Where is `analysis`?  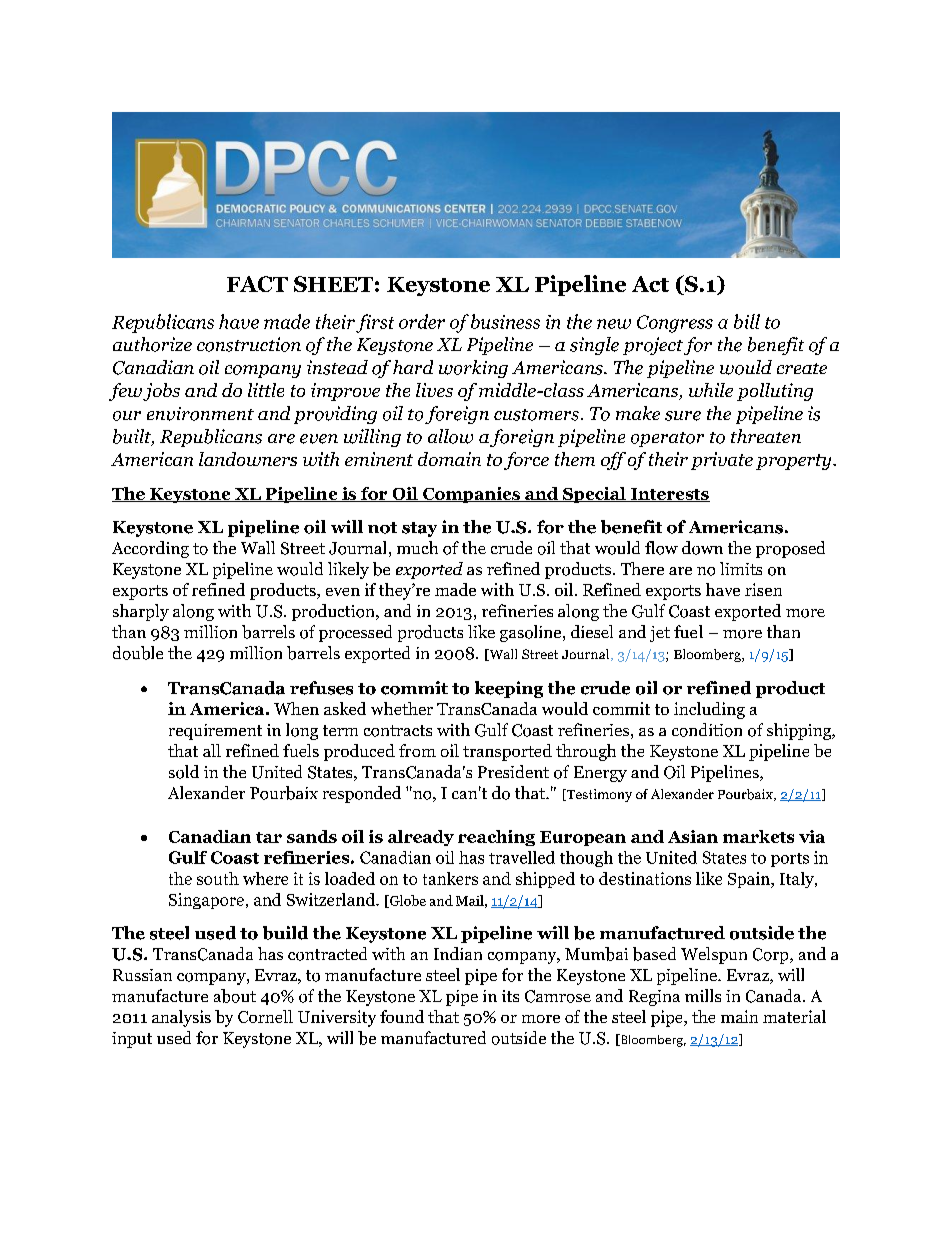 analysis is located at coordinates (181, 1018).
